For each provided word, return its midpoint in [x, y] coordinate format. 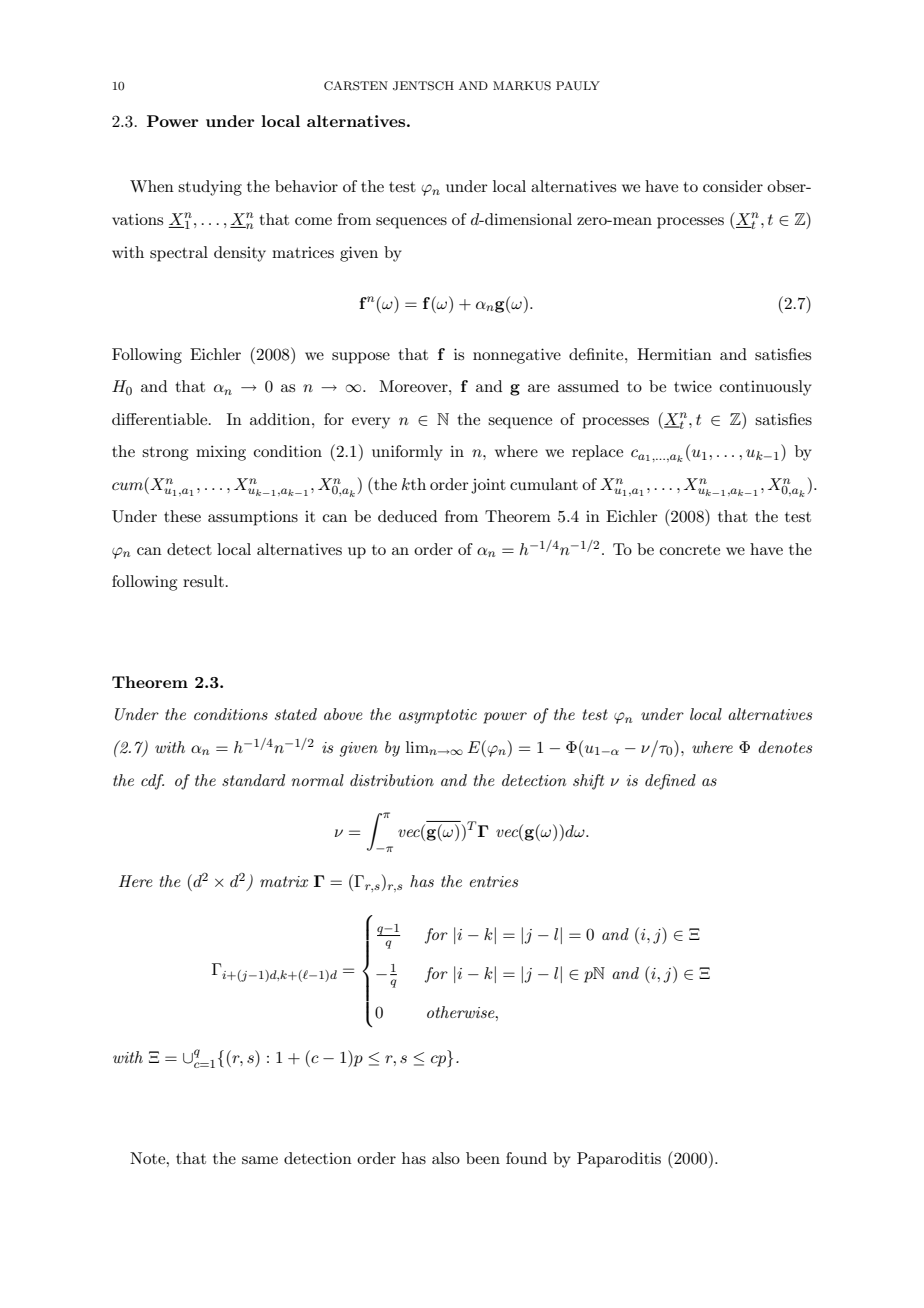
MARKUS [522, 86]
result [203, 581]
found [526, 1158]
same [260, 1160]
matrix [284, 881]
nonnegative [517, 356]
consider [733, 186]
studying [210, 188]
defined [670, 782]
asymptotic [438, 716]
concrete [690, 550]
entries [494, 881]
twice [693, 386]
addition [281, 419]
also [446, 1158]
